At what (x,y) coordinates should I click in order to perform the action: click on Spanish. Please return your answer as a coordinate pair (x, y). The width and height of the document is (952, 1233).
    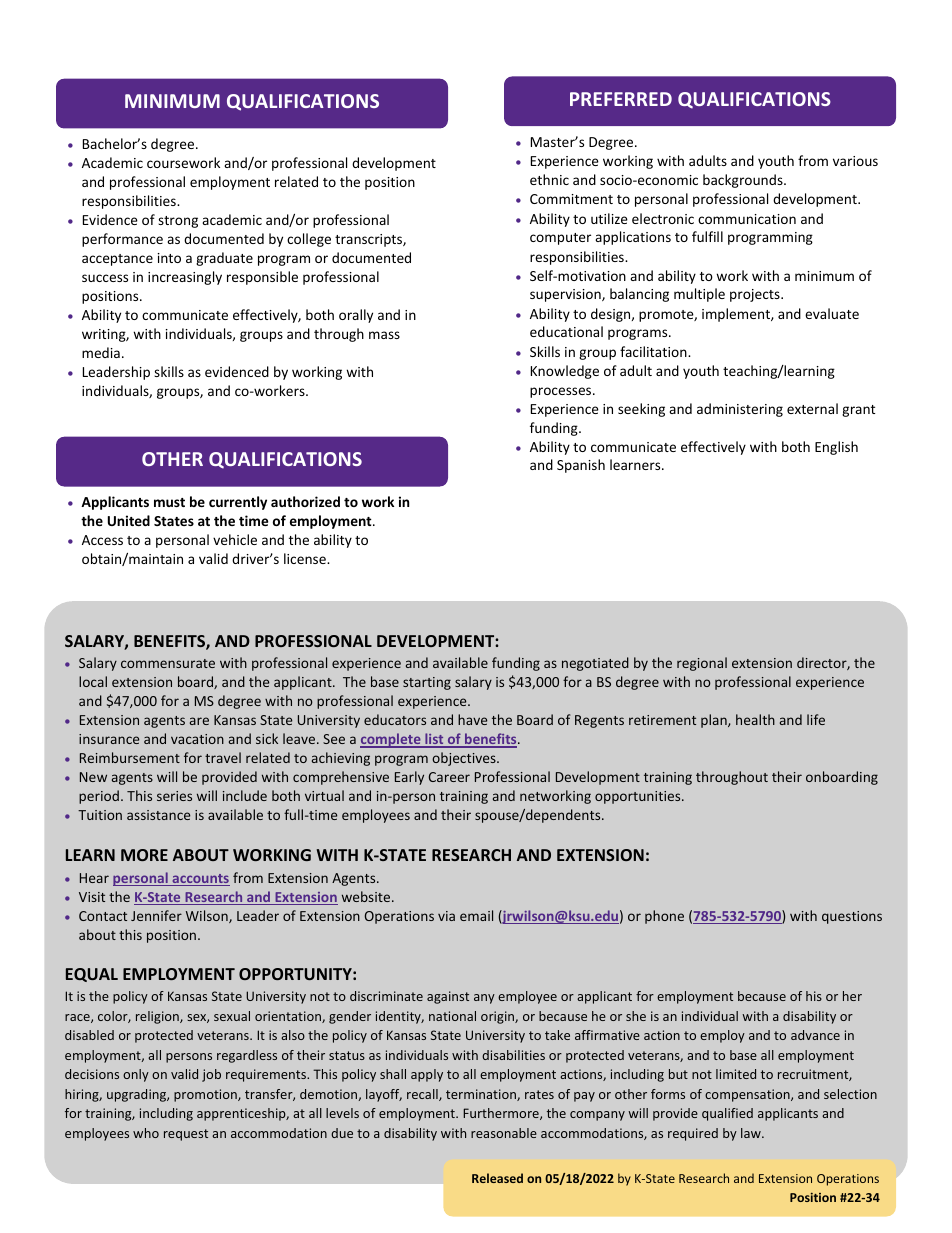
    Looking at the image, I should click on (581, 466).
